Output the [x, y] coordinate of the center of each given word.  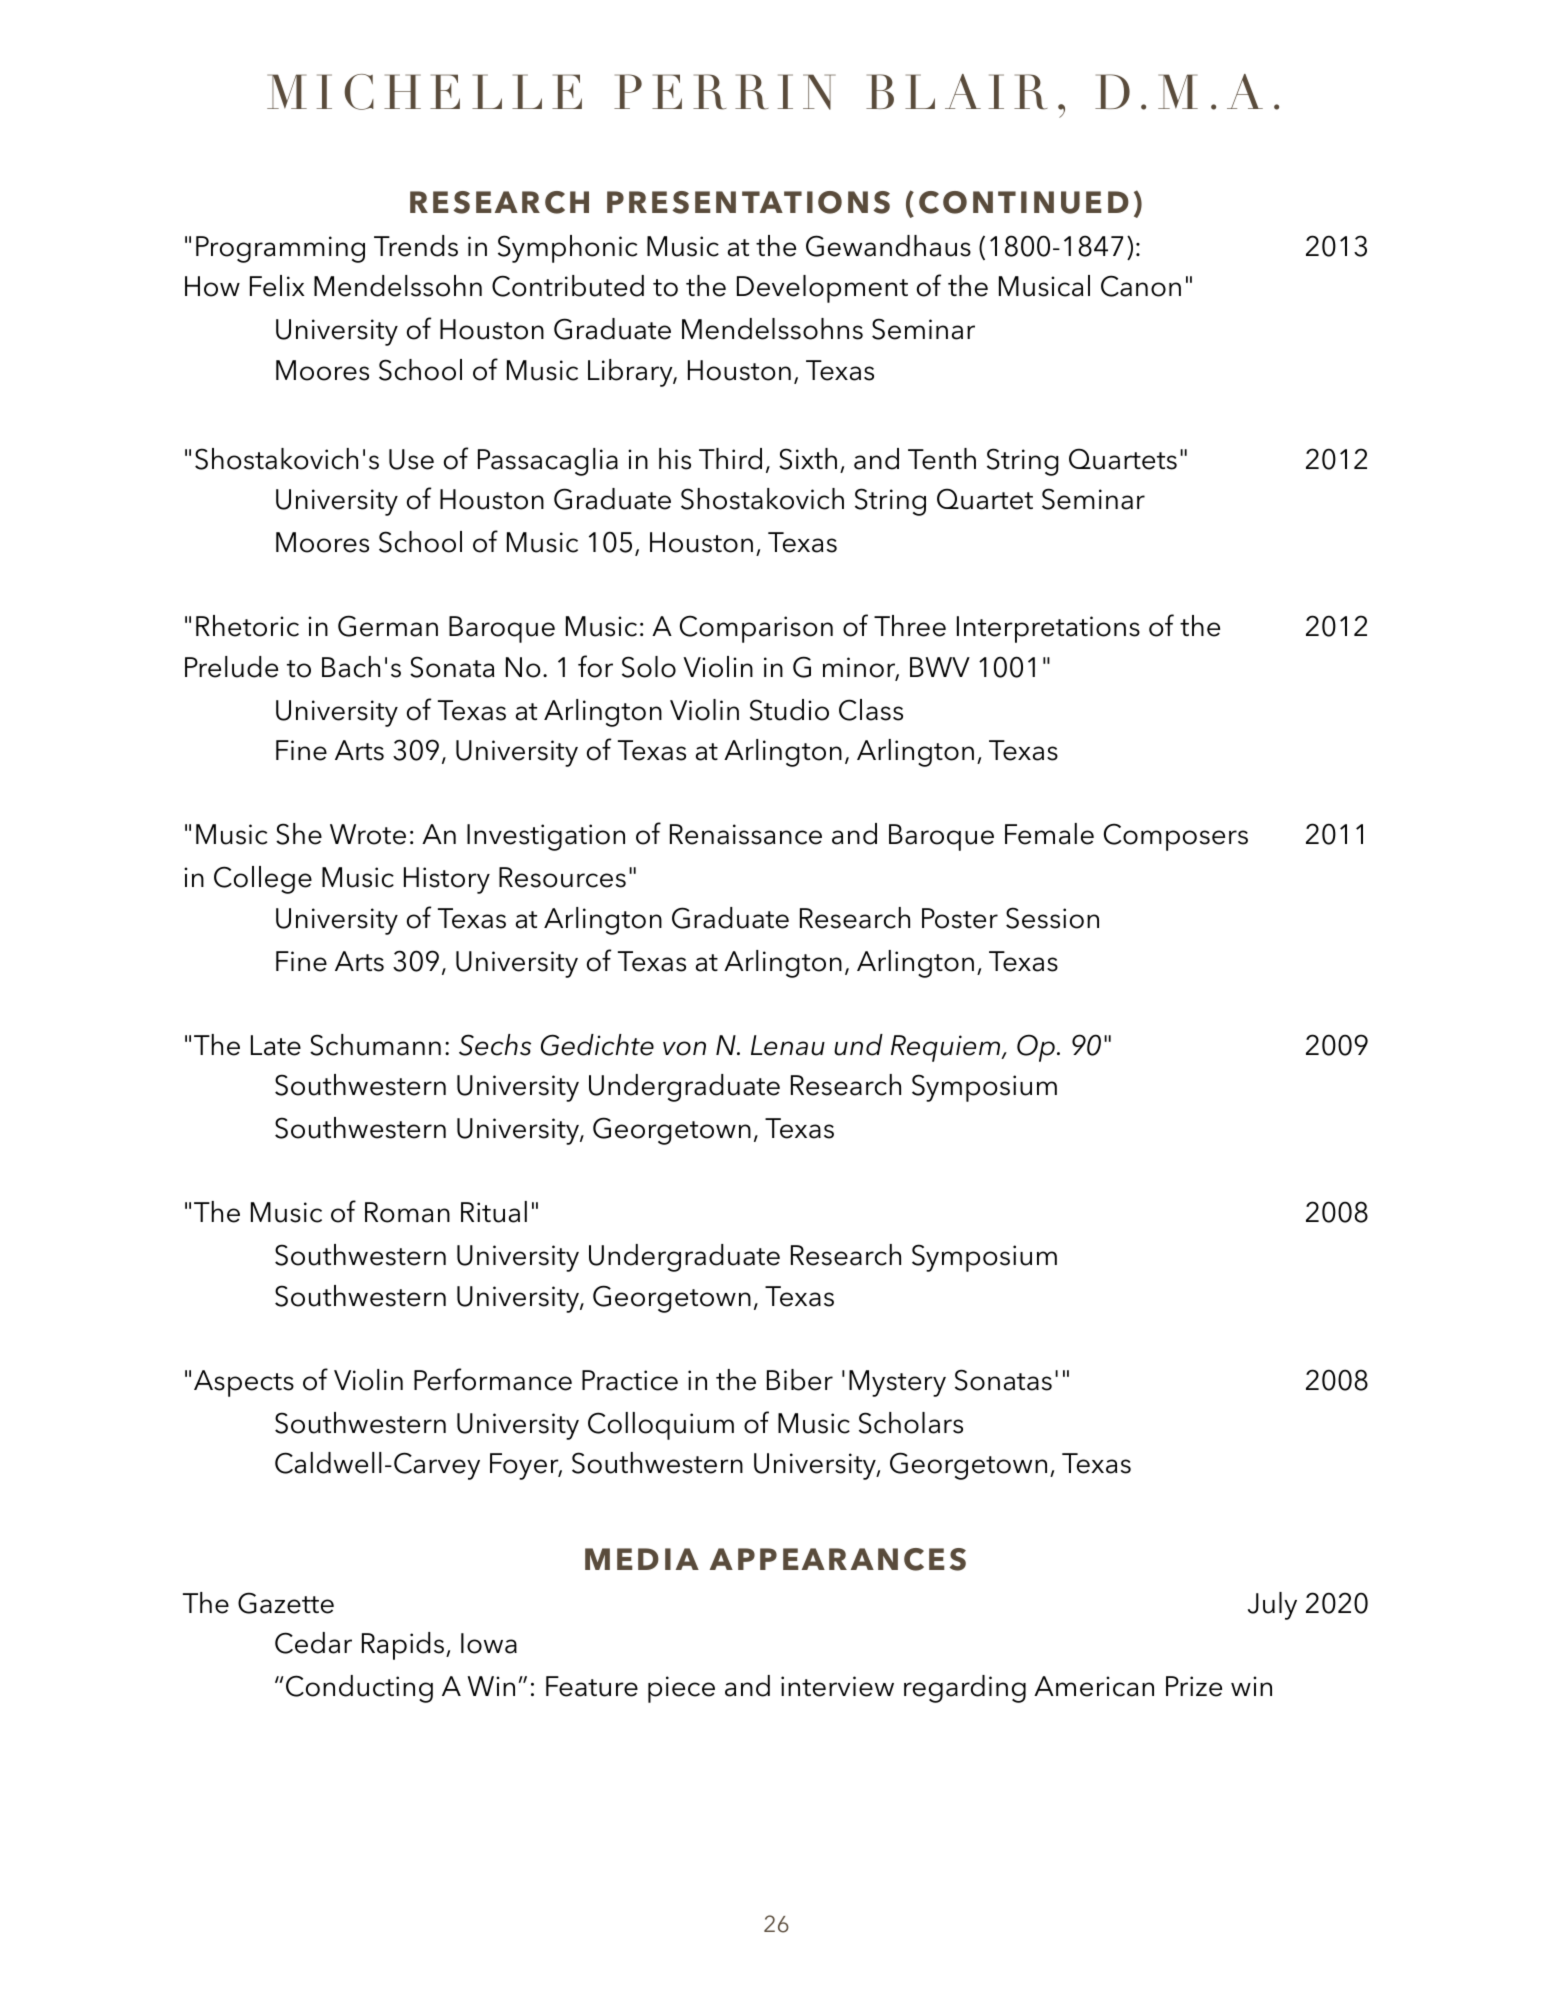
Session [1052, 918]
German [388, 626]
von [684, 1048]
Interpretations [1048, 629]
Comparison [756, 629]
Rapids [404, 1646]
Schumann [375, 1045]
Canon [1141, 286]
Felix [277, 286]
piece [681, 1689]
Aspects [244, 1383]
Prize [1194, 1686]
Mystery [897, 1383]
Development [822, 289]
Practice [630, 1380]
